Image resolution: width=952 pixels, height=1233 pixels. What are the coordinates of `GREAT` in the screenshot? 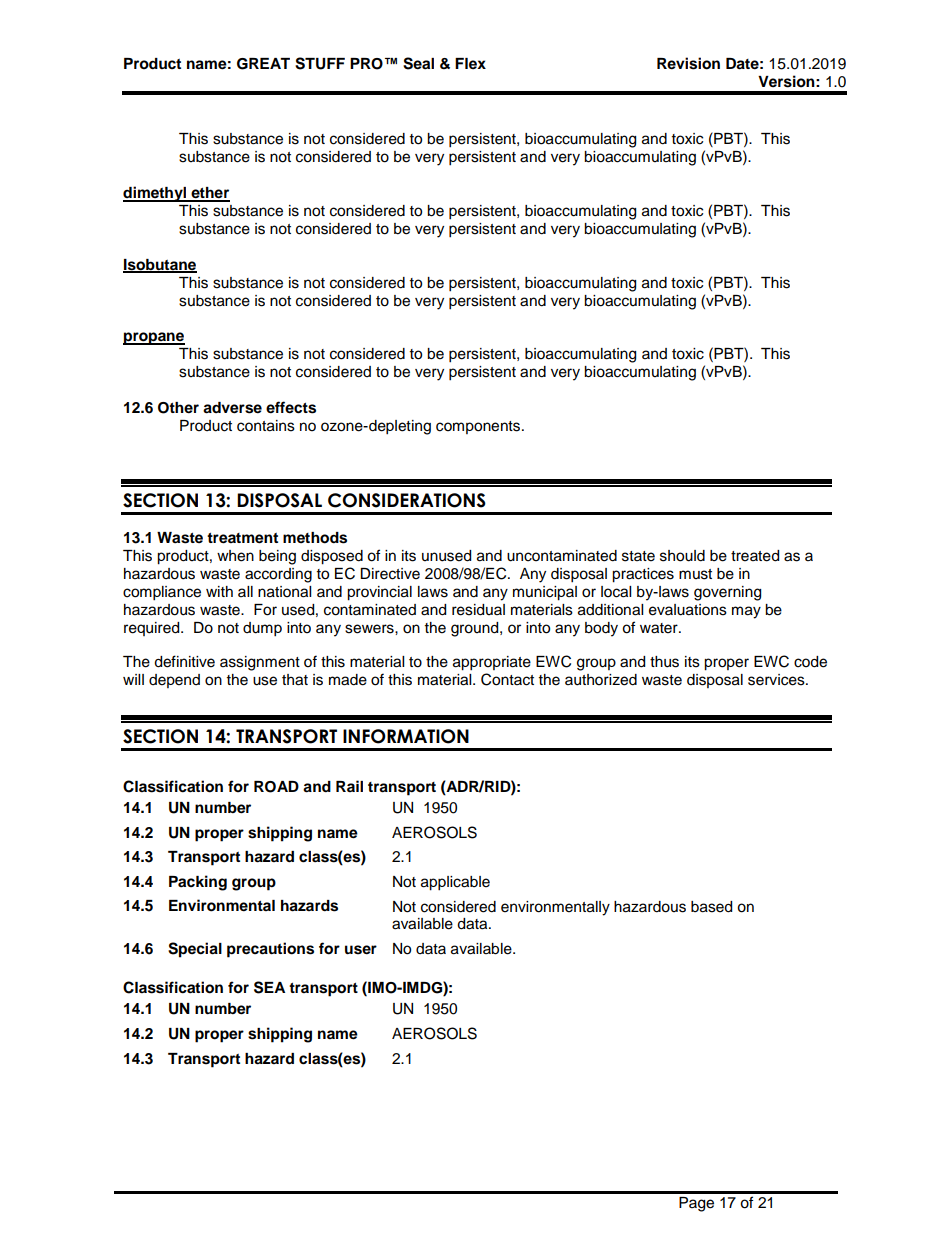 It's located at (263, 64).
